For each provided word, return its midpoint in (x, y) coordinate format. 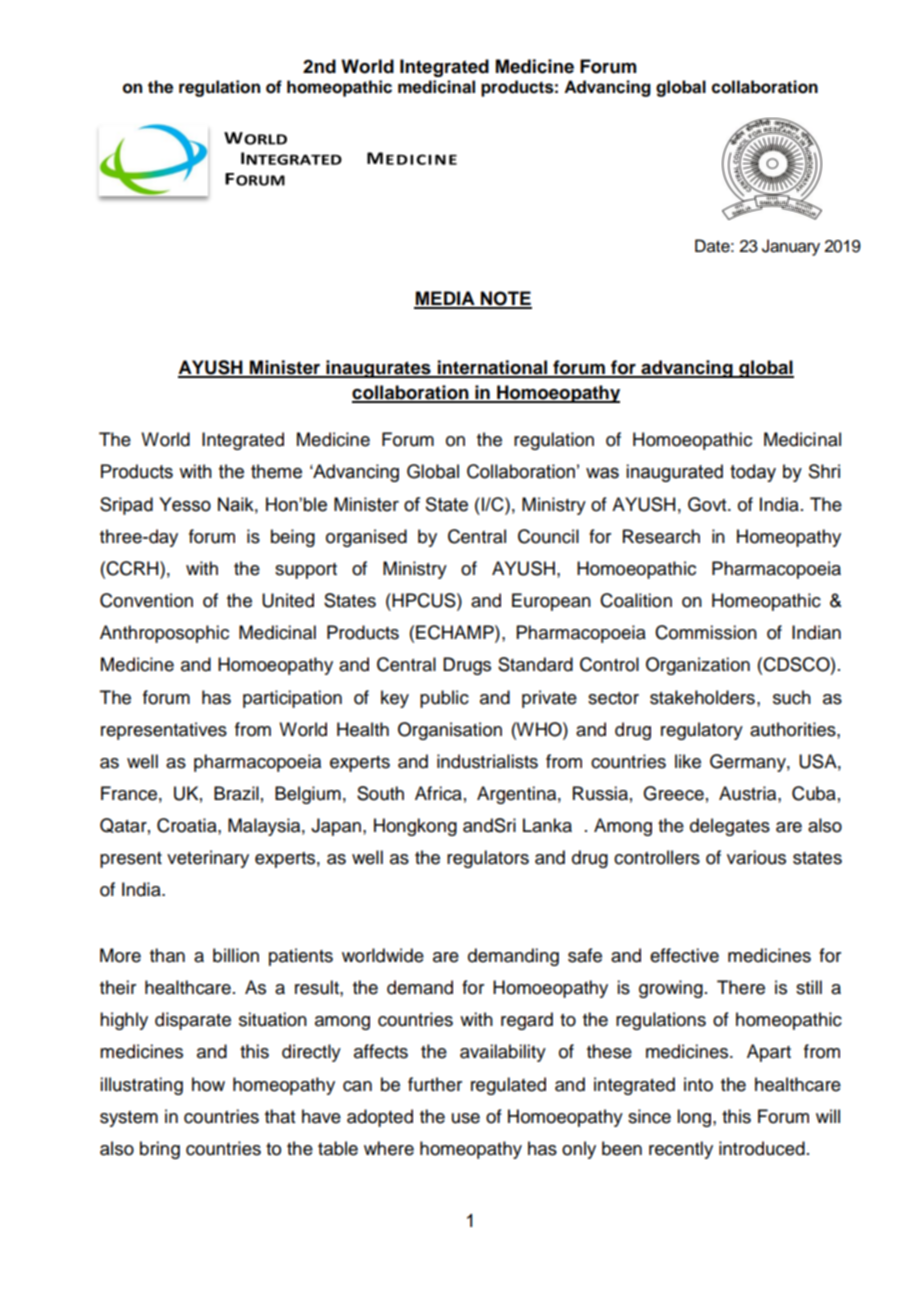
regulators (488, 859)
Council (548, 536)
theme (276, 471)
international (493, 368)
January (791, 247)
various (756, 857)
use (466, 1118)
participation (292, 699)
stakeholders (702, 697)
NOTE (505, 299)
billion (236, 955)
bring (160, 1150)
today (753, 473)
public (444, 699)
